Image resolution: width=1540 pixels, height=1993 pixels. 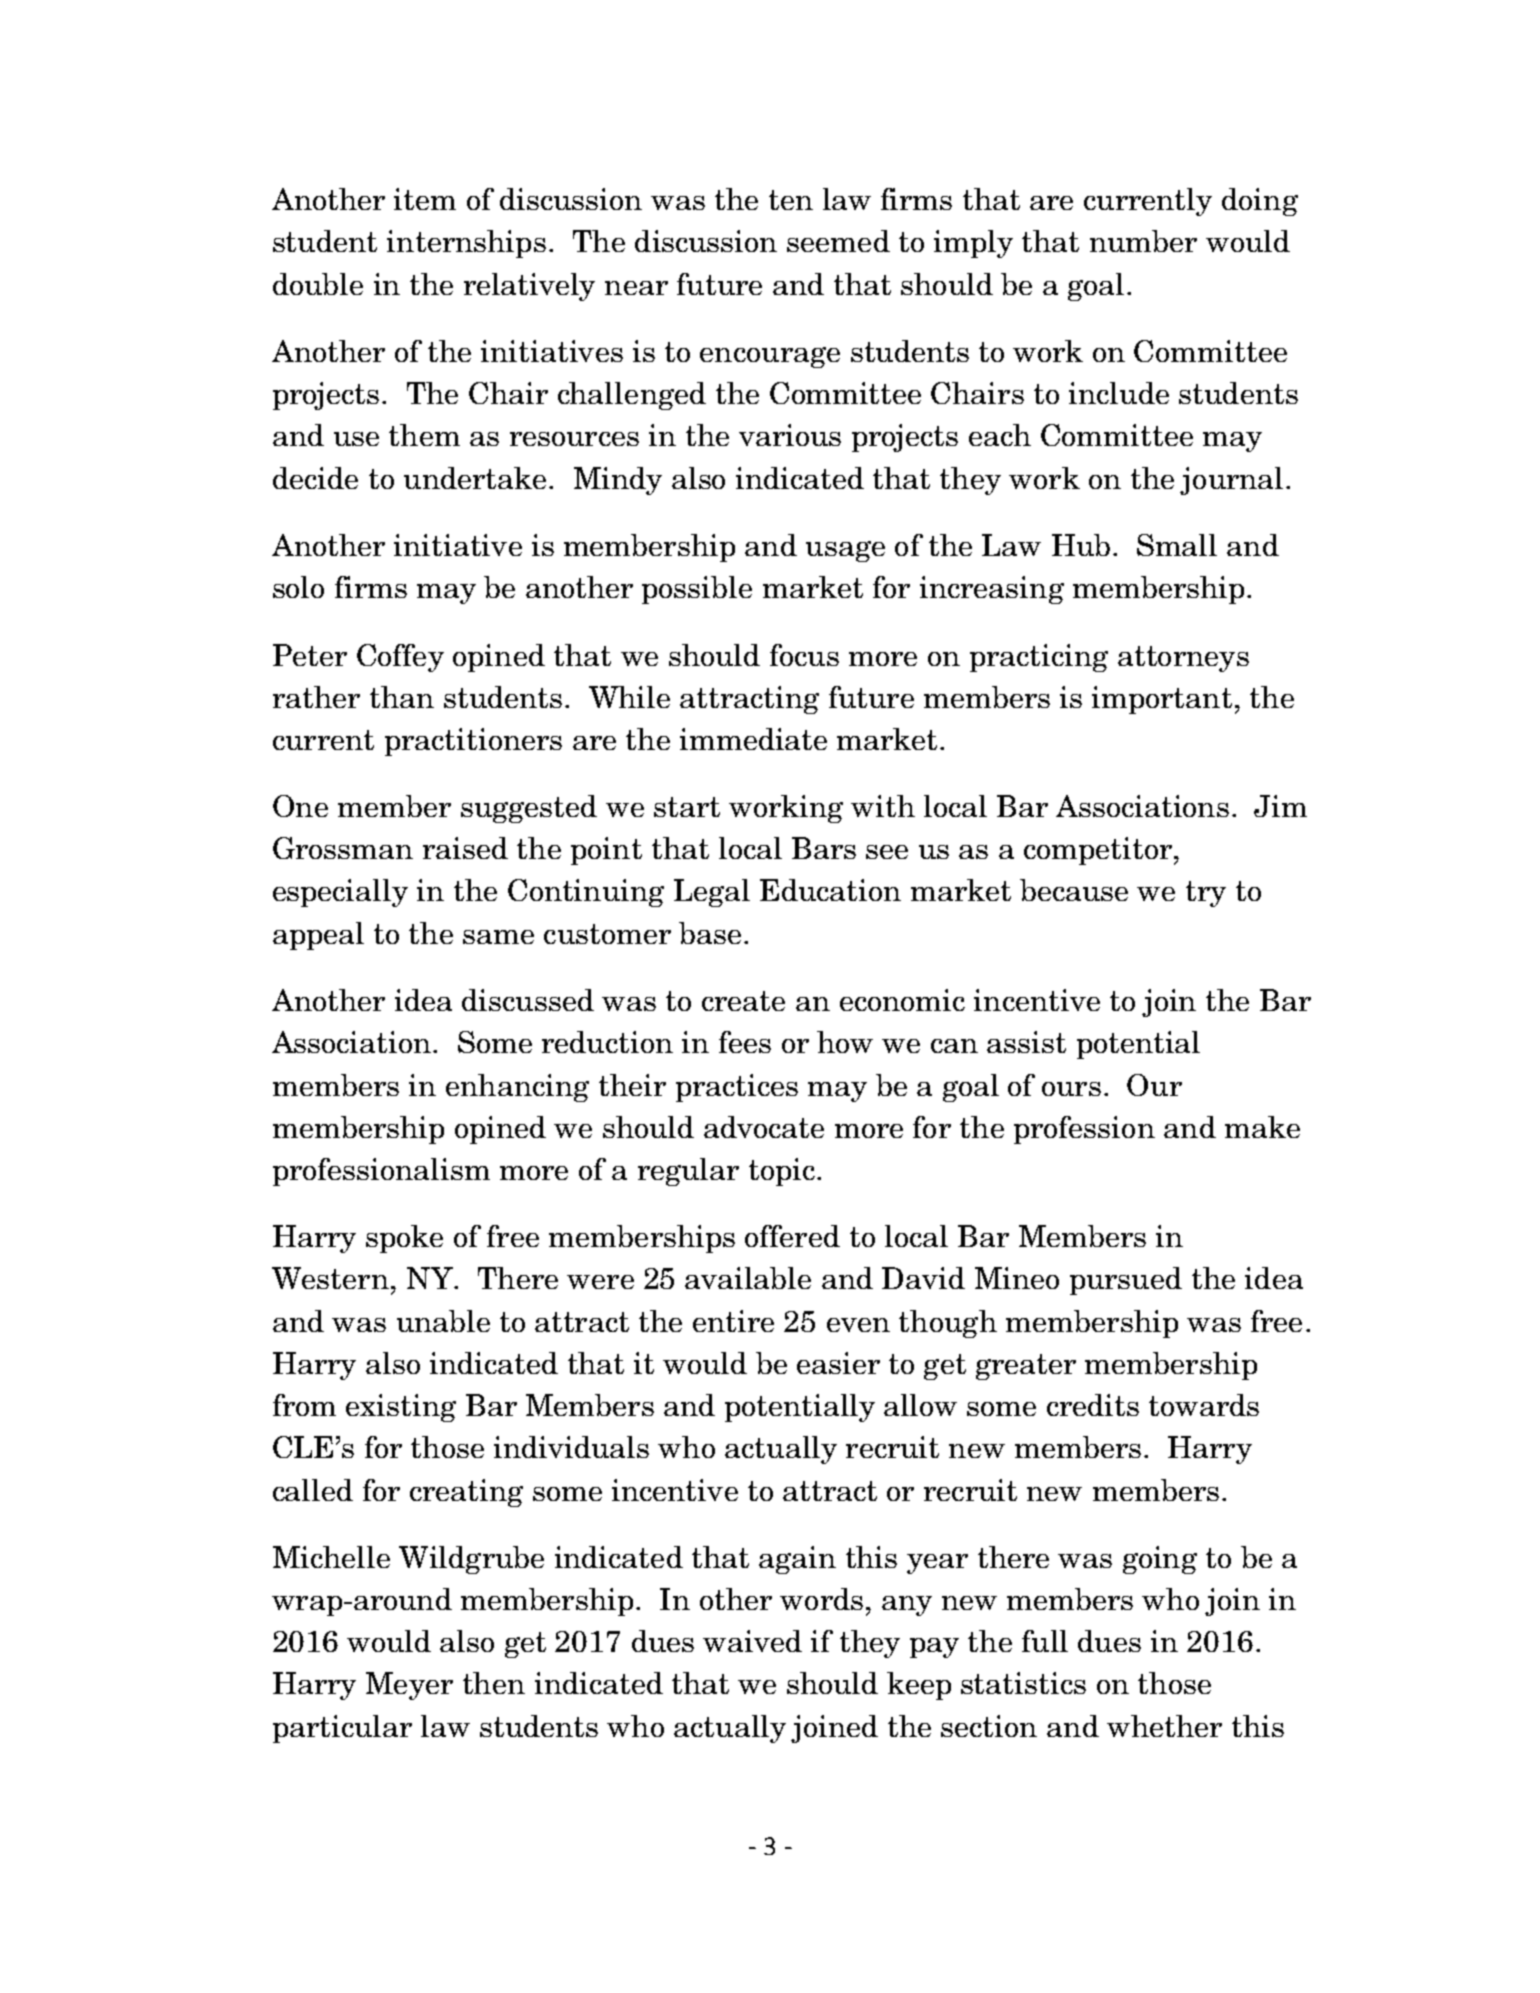 What do you see at coordinates (1126, 1281) in the document?
I see `pursued` at bounding box center [1126, 1281].
